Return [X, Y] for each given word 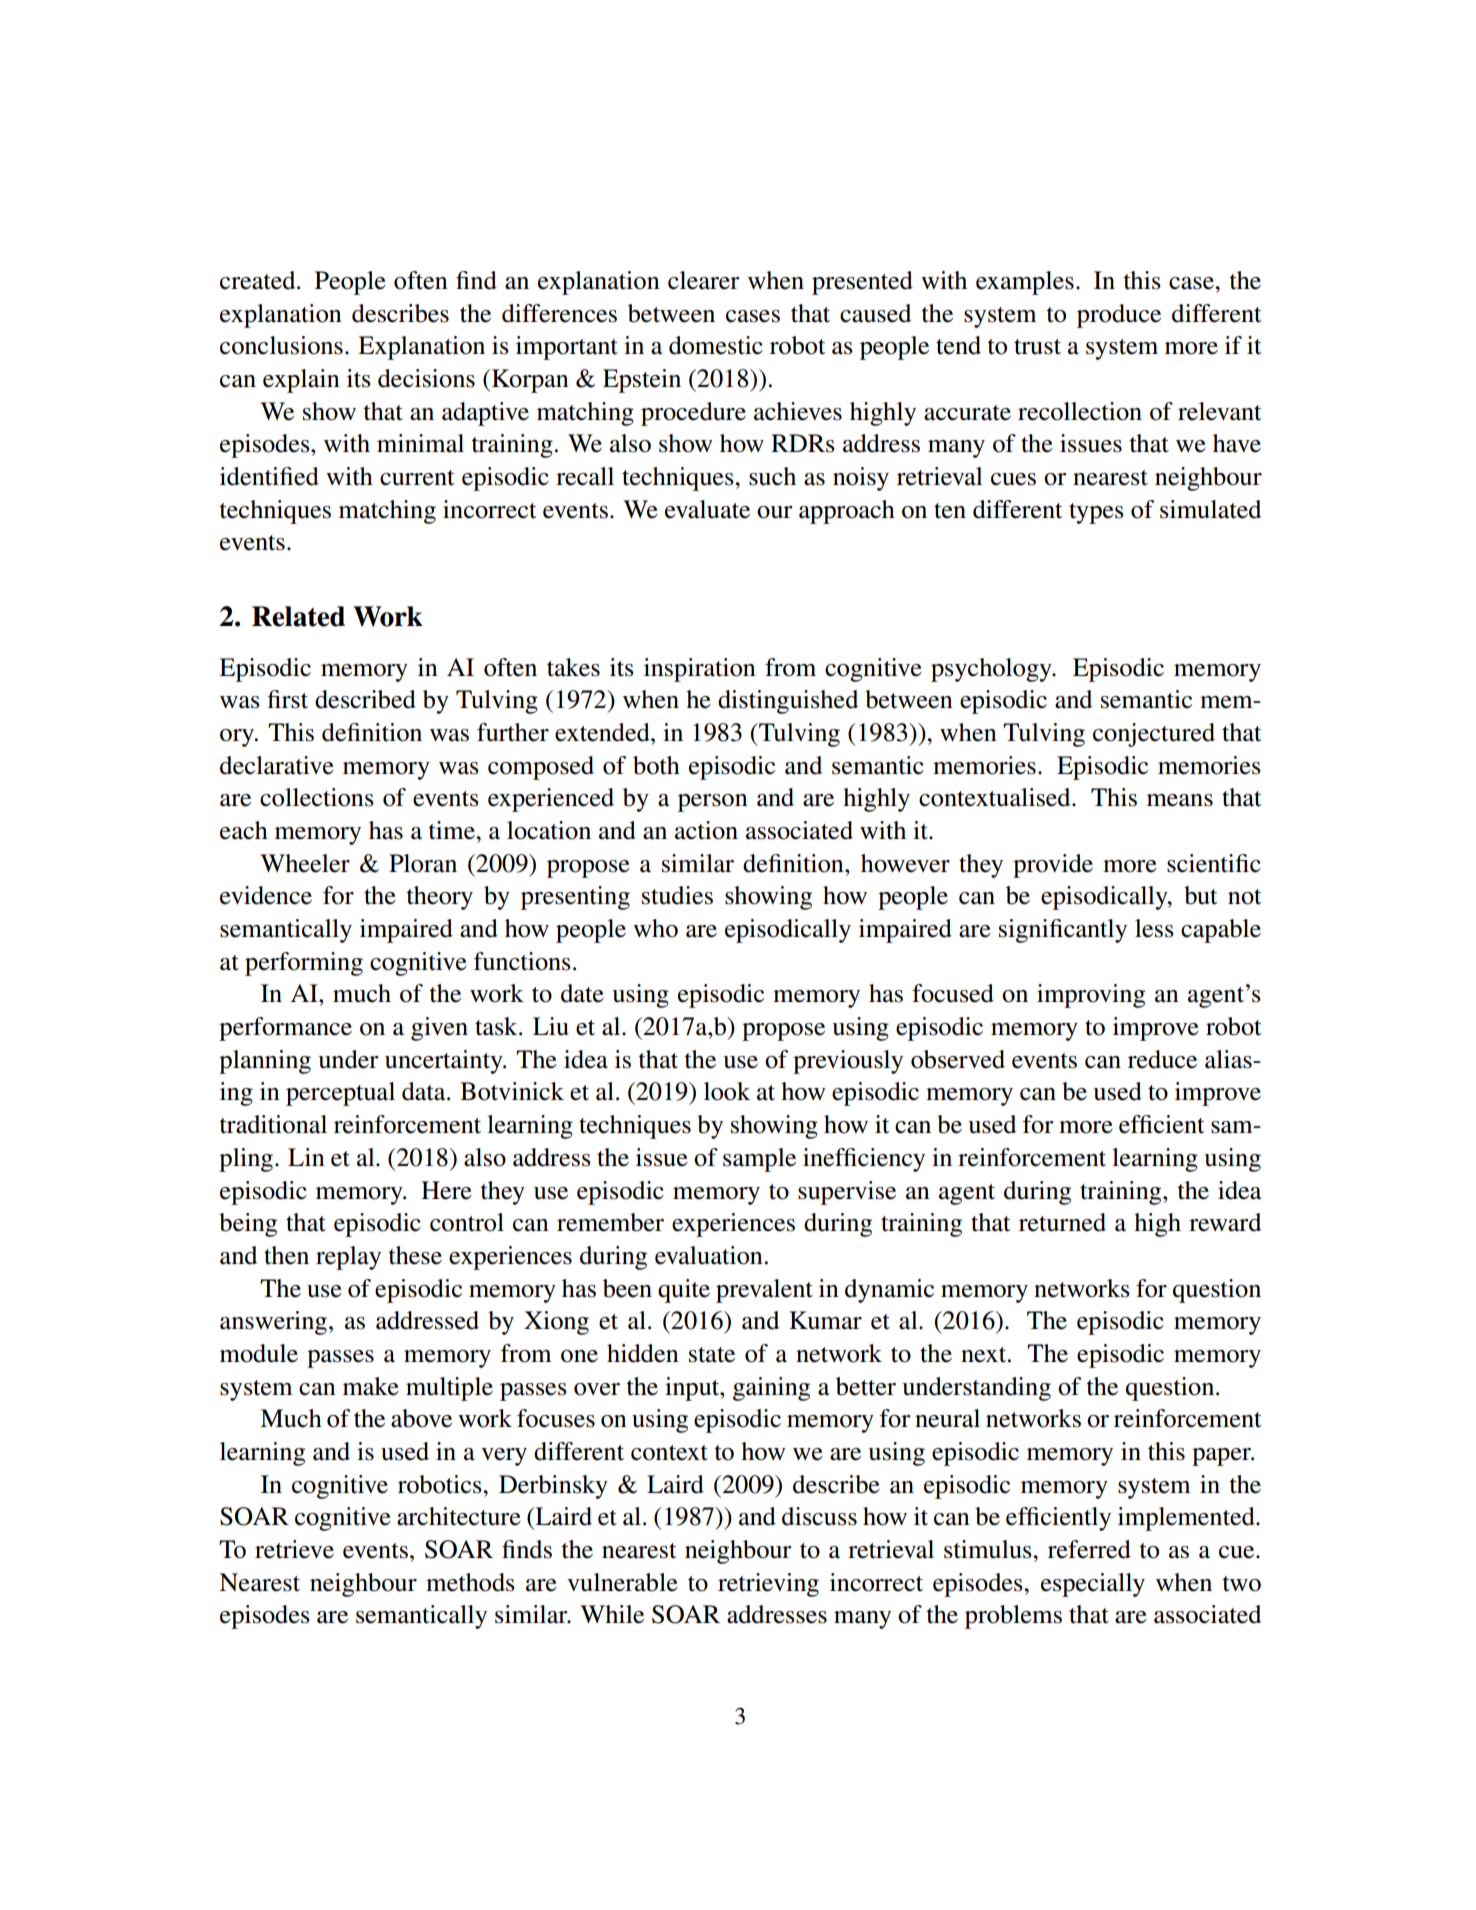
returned [1062, 1222]
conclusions [281, 345]
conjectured [1154, 735]
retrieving [768, 1585]
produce [1119, 316]
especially [1093, 1585]
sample [759, 1160]
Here [446, 1190]
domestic [716, 345]
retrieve [294, 1549]
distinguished [788, 702]
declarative [277, 765]
